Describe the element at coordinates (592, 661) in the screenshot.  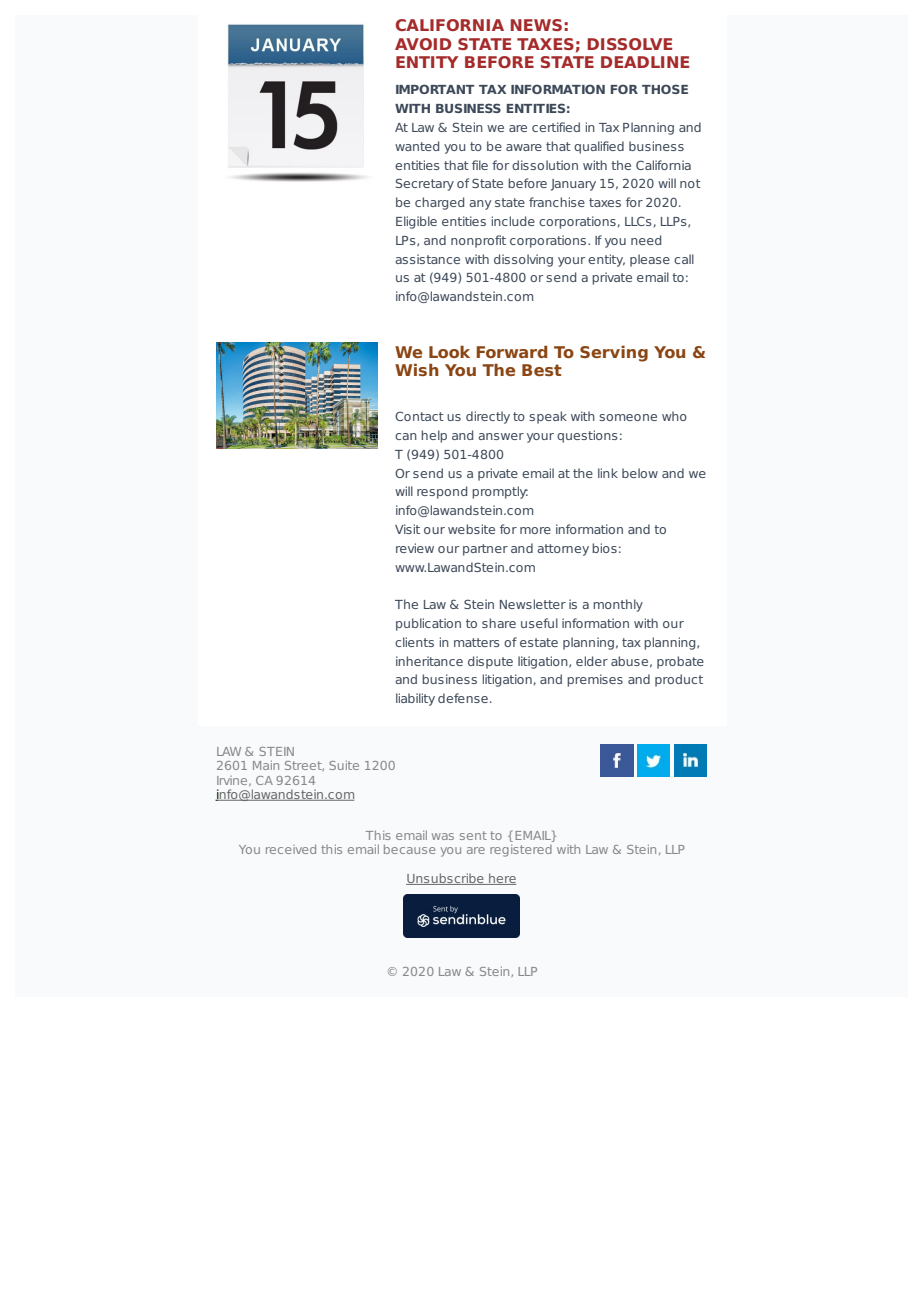
I see `elder` at that location.
